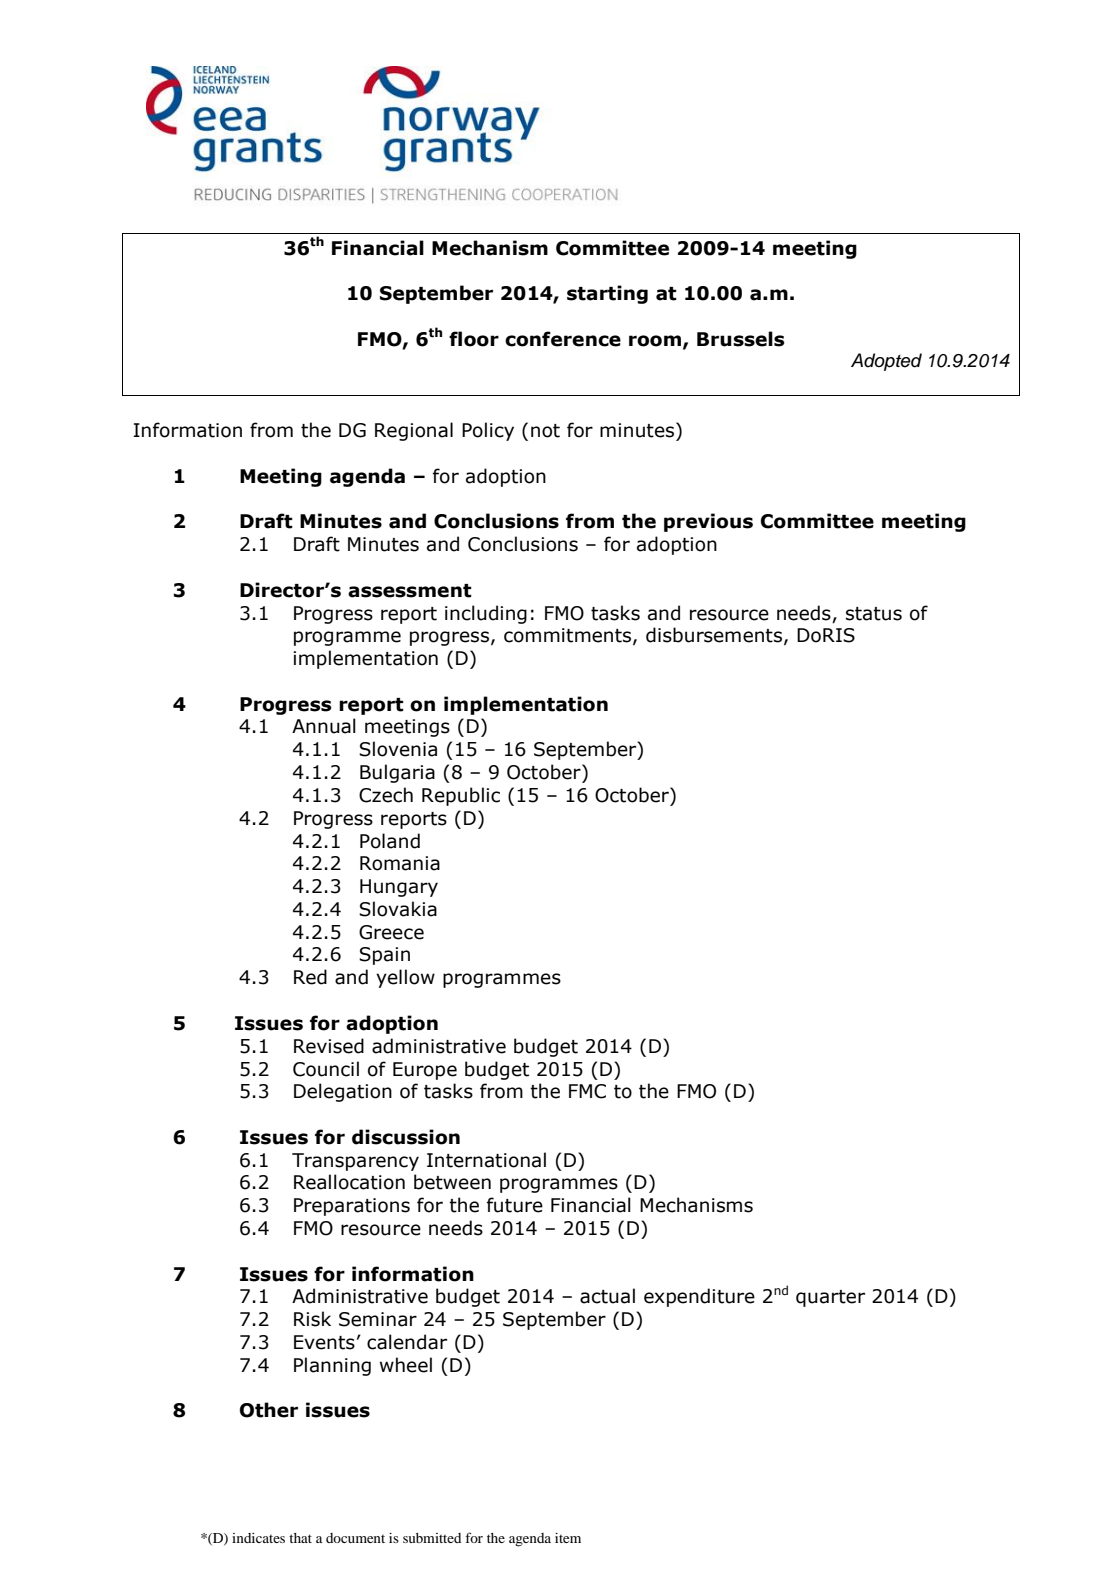 The width and height of the screenshot is (1115, 1579). I want to click on FMC, so click(587, 1091).
